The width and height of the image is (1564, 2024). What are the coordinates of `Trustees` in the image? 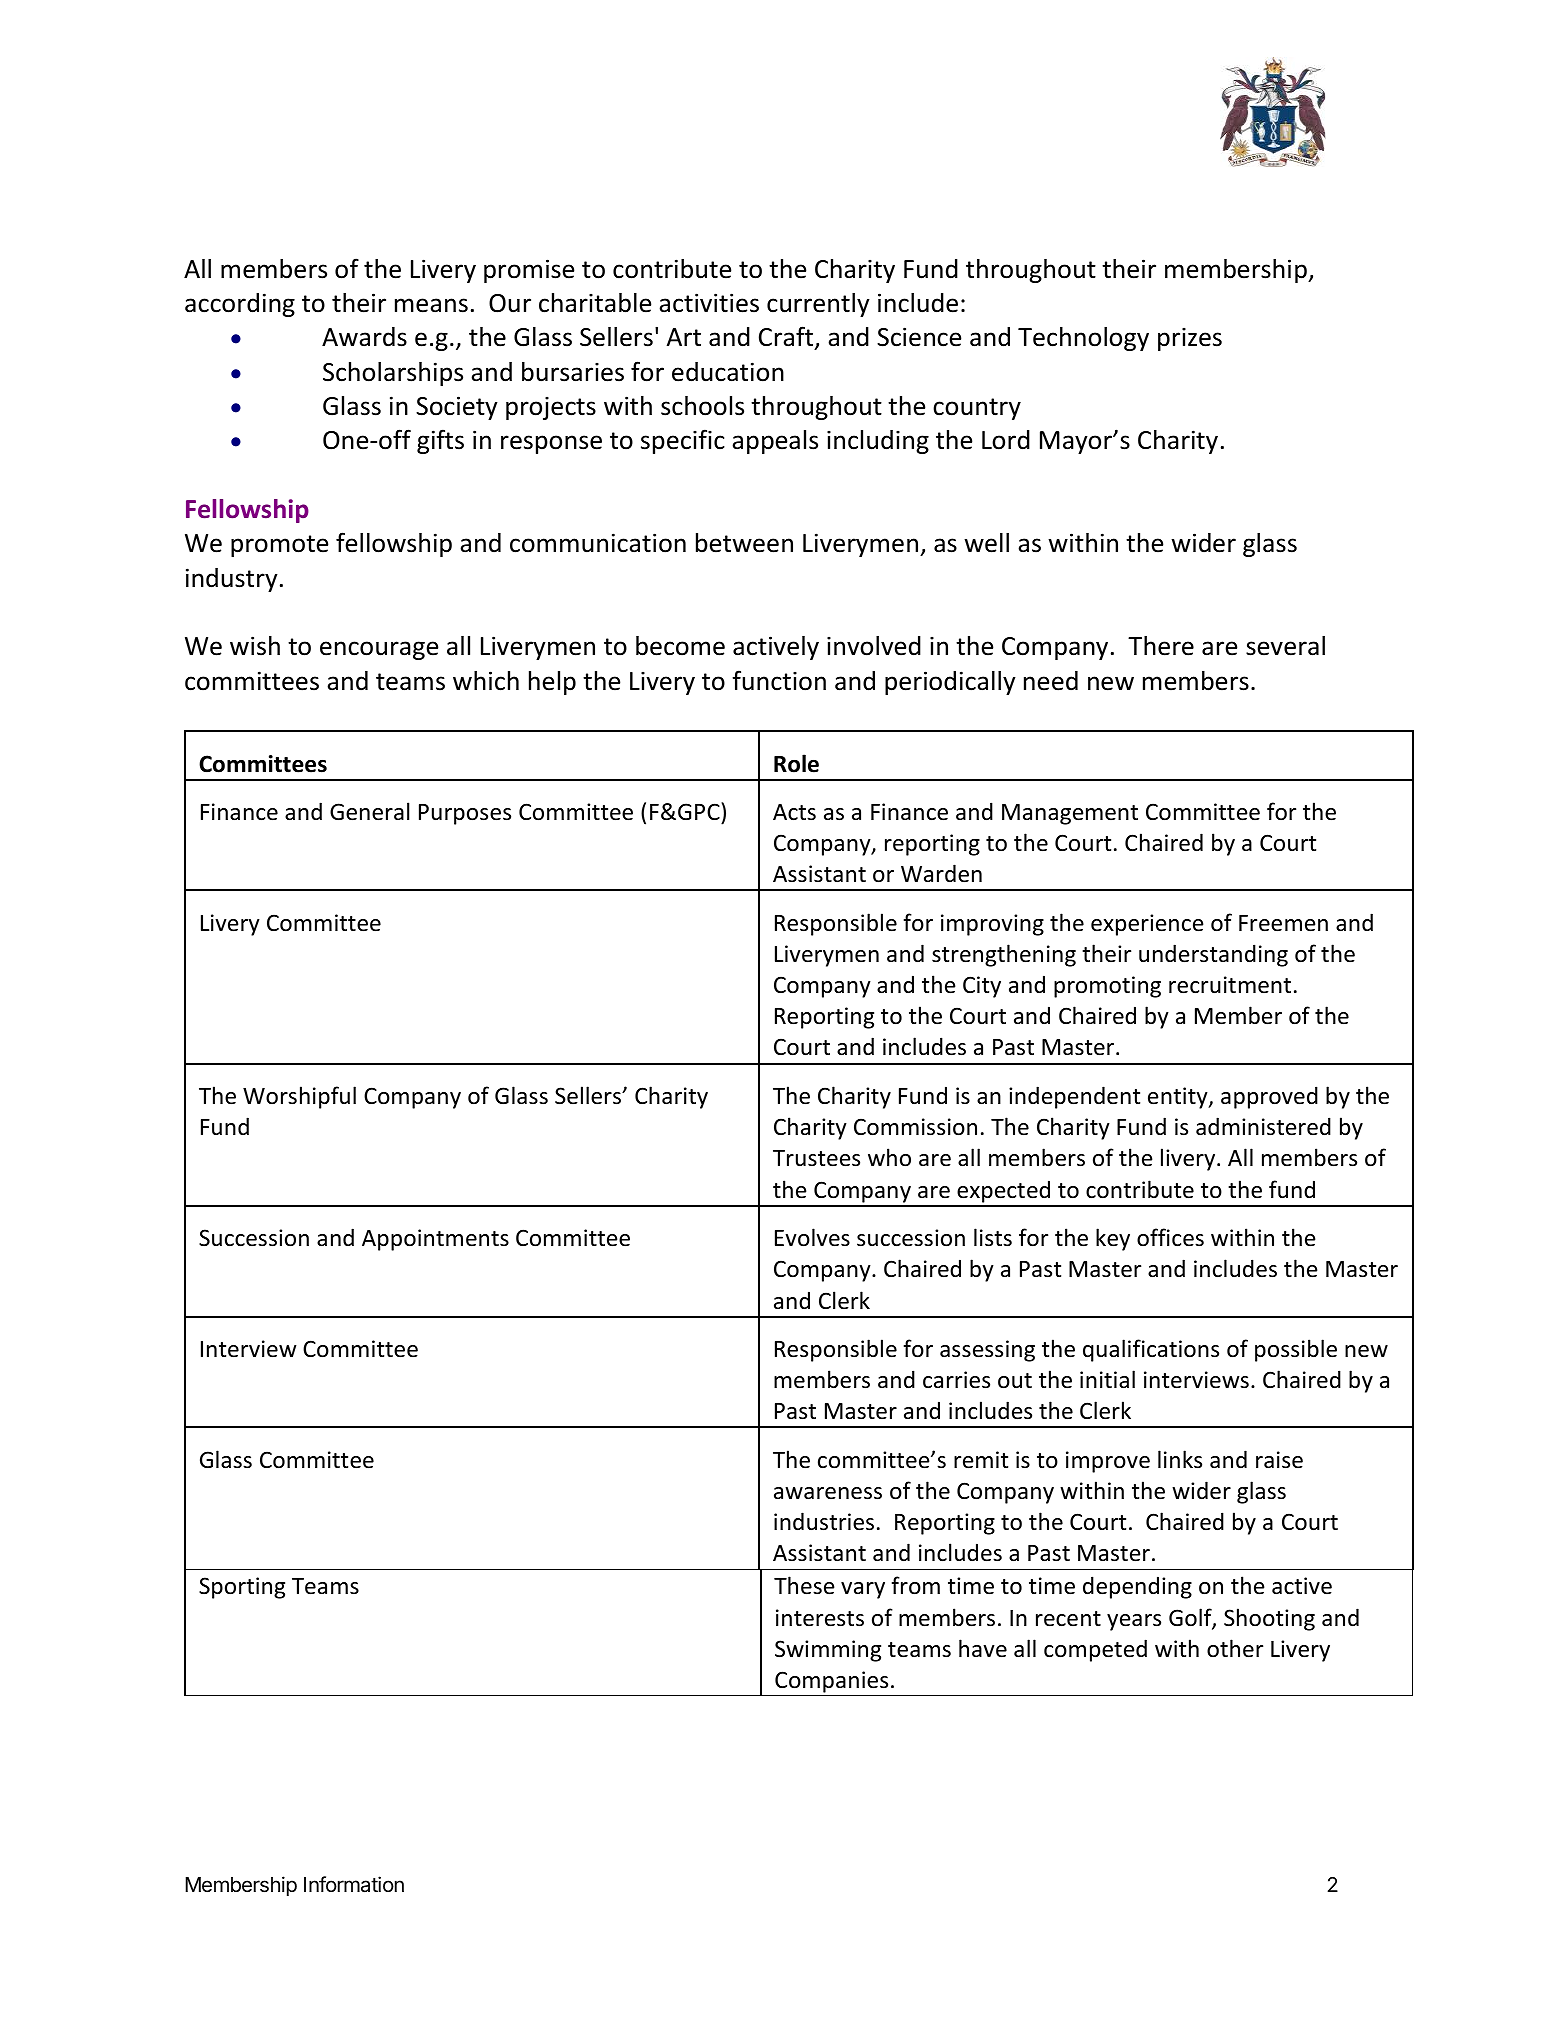 It's located at (816, 1158).
